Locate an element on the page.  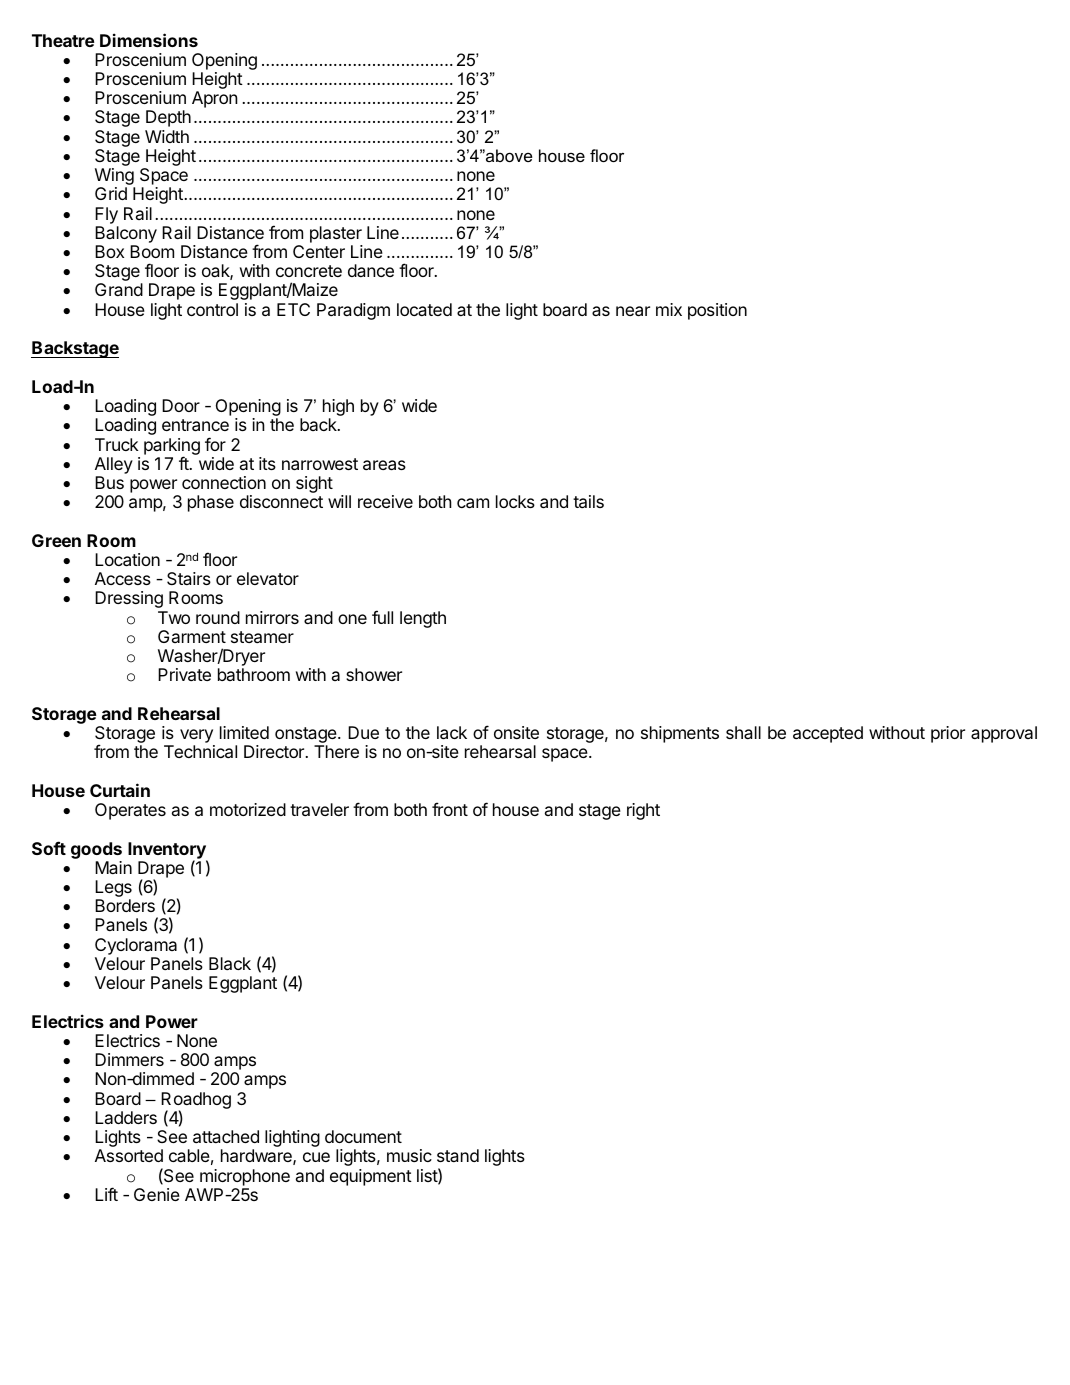
Dimensions is located at coordinates (149, 40).
